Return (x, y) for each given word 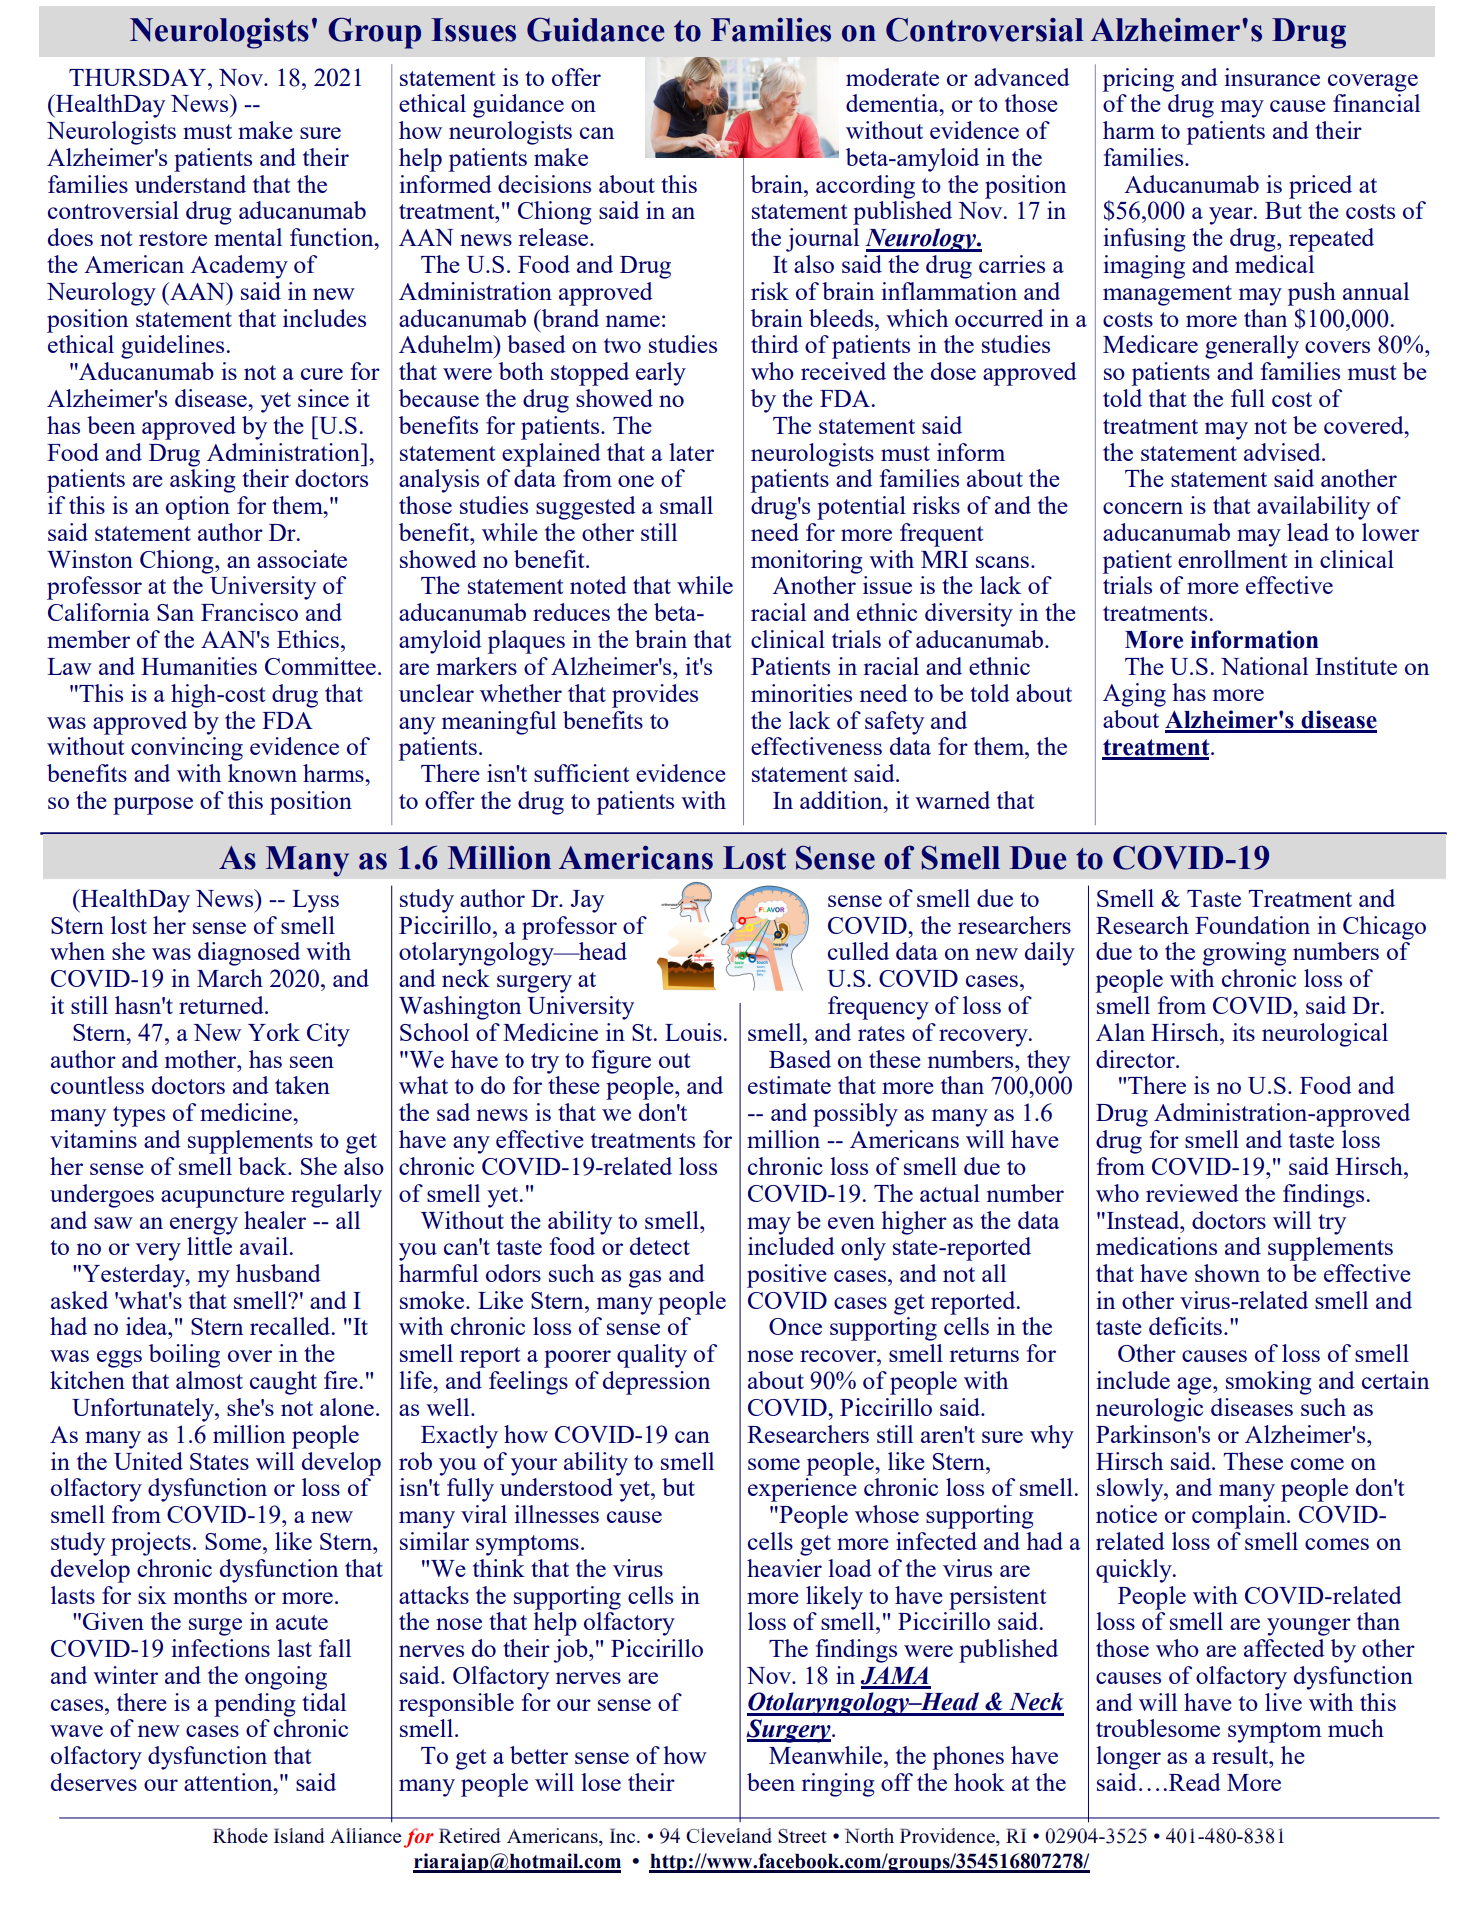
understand (190, 184)
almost (209, 1380)
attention (229, 1782)
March (230, 978)
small (686, 505)
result (1241, 1755)
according (865, 187)
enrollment (1232, 559)
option (198, 508)
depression (656, 1383)
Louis (693, 1032)
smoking (1269, 1383)
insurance (1272, 77)
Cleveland (729, 1835)
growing (1244, 954)
